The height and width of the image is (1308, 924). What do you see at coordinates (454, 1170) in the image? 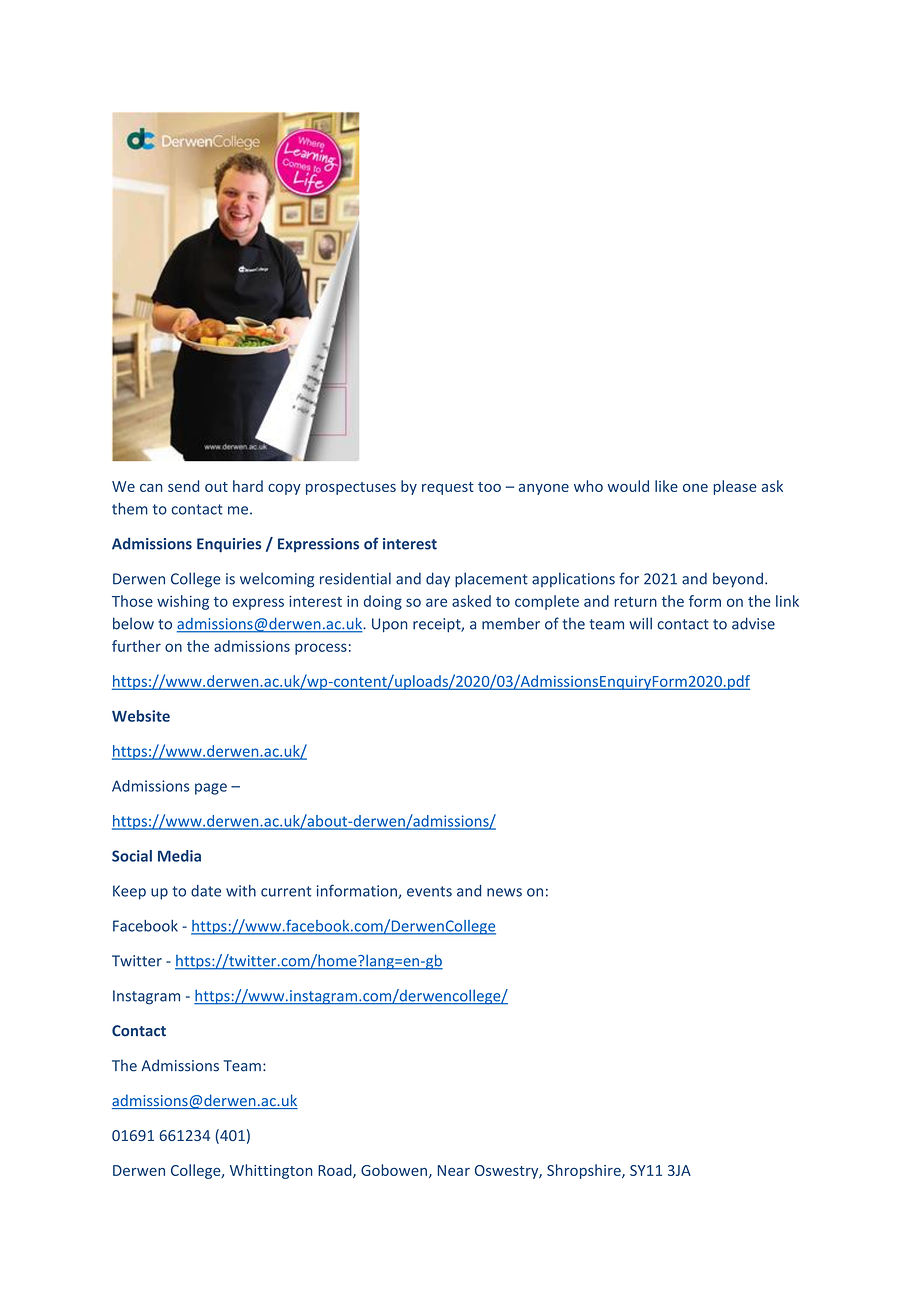
I see `Near` at bounding box center [454, 1170].
